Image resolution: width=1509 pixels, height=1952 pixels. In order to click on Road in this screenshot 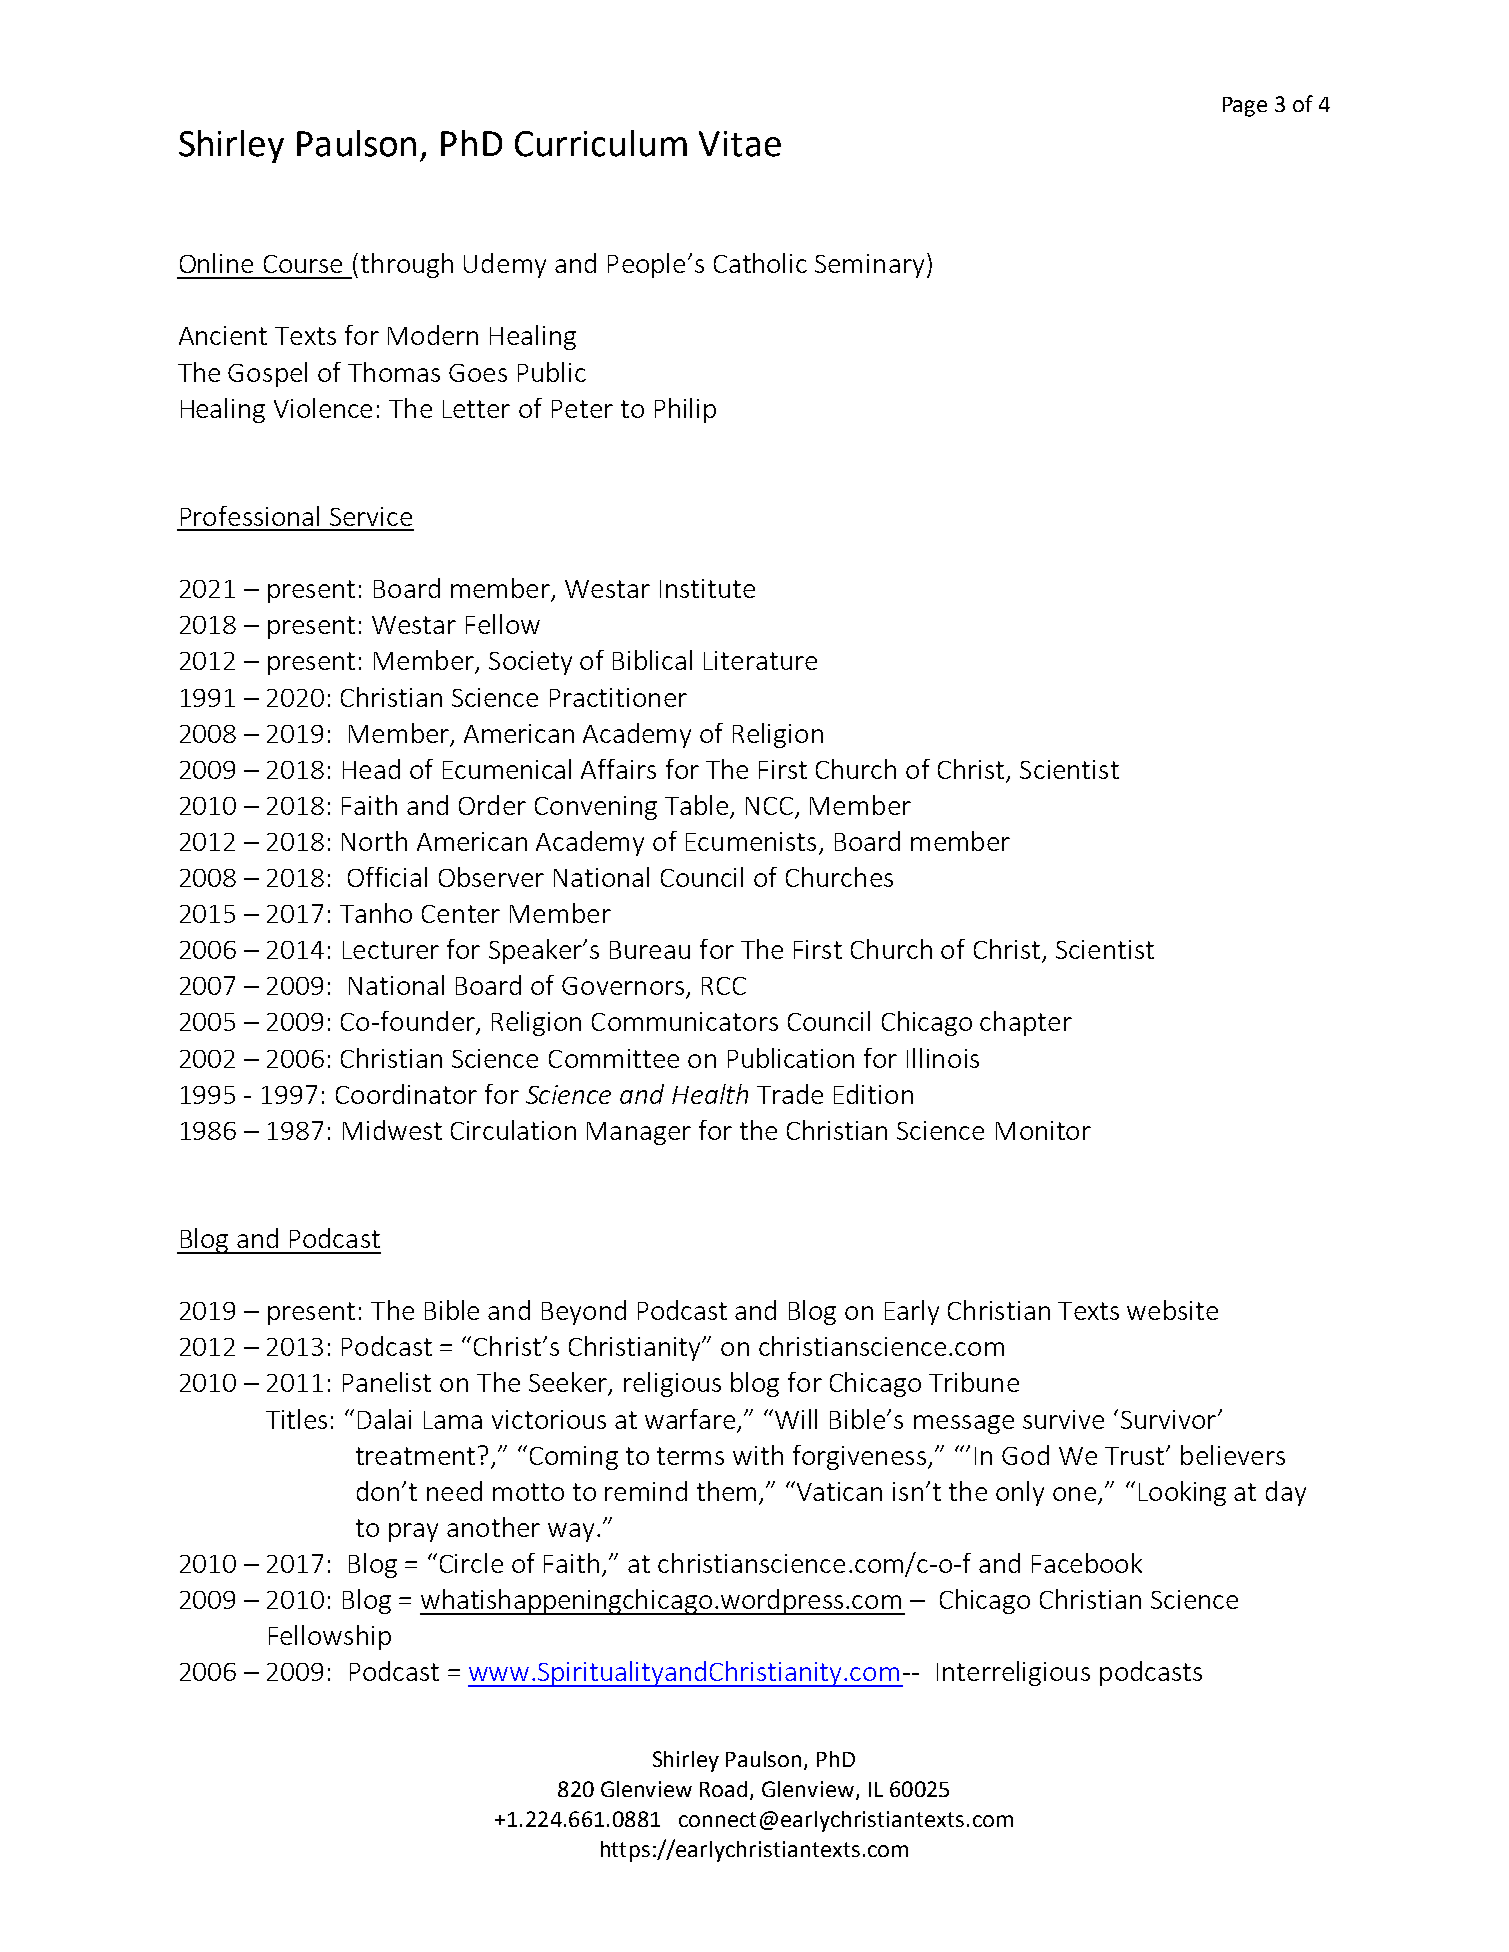, I will do `click(723, 1789)`.
